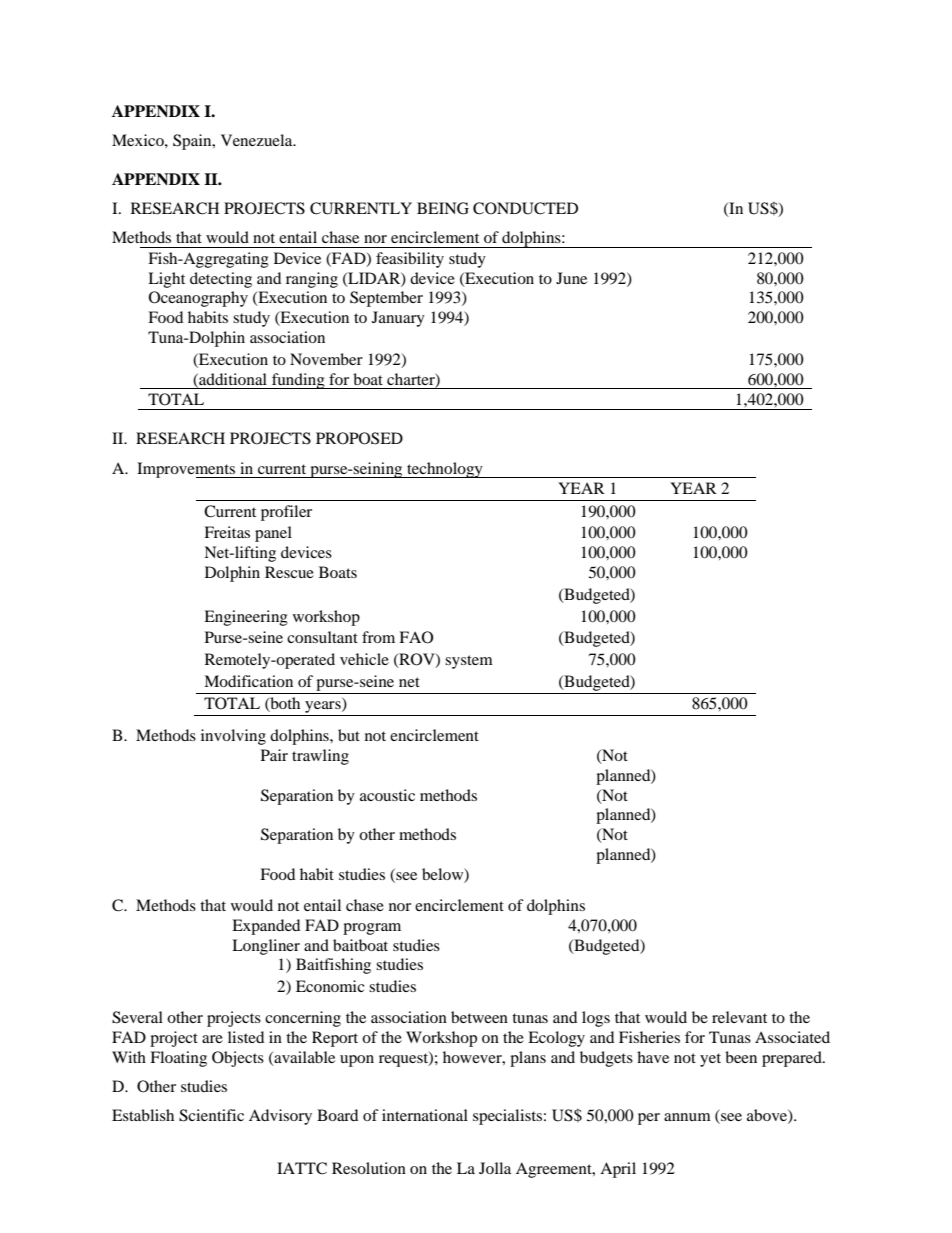 The image size is (952, 1233). What do you see at coordinates (248, 681) in the screenshot?
I see `Modification` at bounding box center [248, 681].
